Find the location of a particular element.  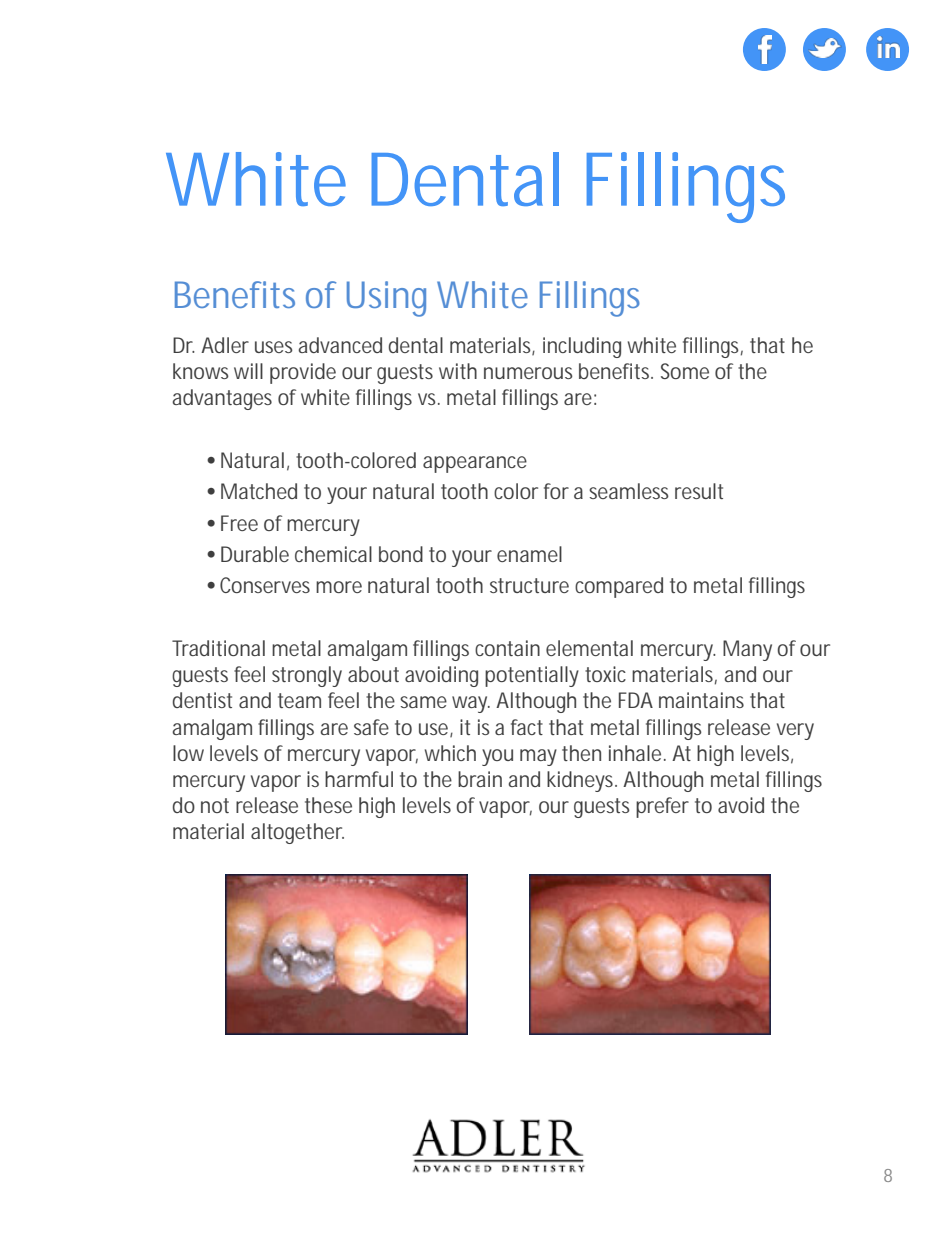

brain is located at coordinates (480, 779).
